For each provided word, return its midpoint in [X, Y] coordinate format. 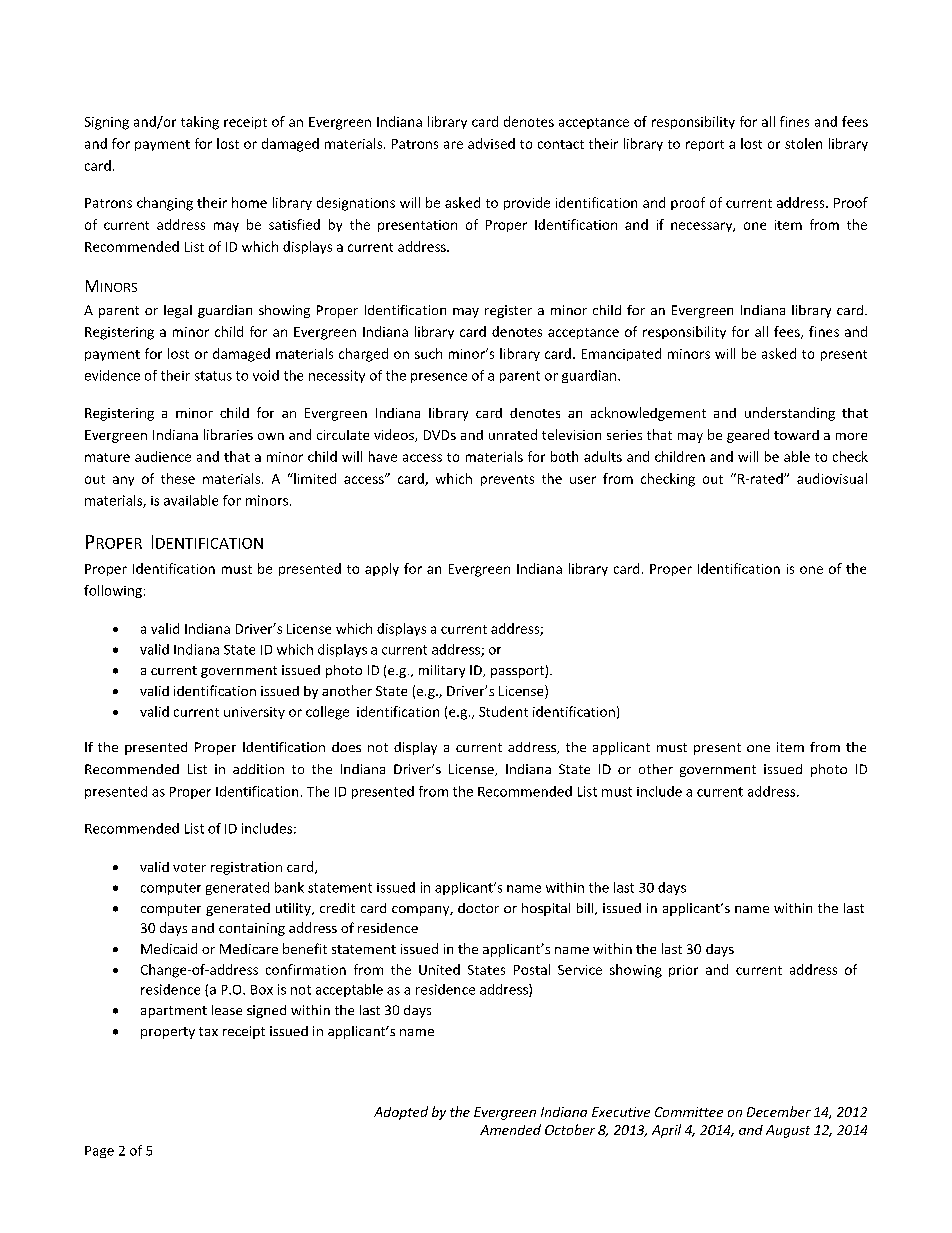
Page [99, 1152]
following [113, 591]
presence [439, 378]
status [213, 376]
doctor [478, 908]
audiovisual [832, 478]
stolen [803, 143]
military [442, 671]
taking [200, 123]
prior [683, 971]
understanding [790, 414]
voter [189, 867]
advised [491, 143]
